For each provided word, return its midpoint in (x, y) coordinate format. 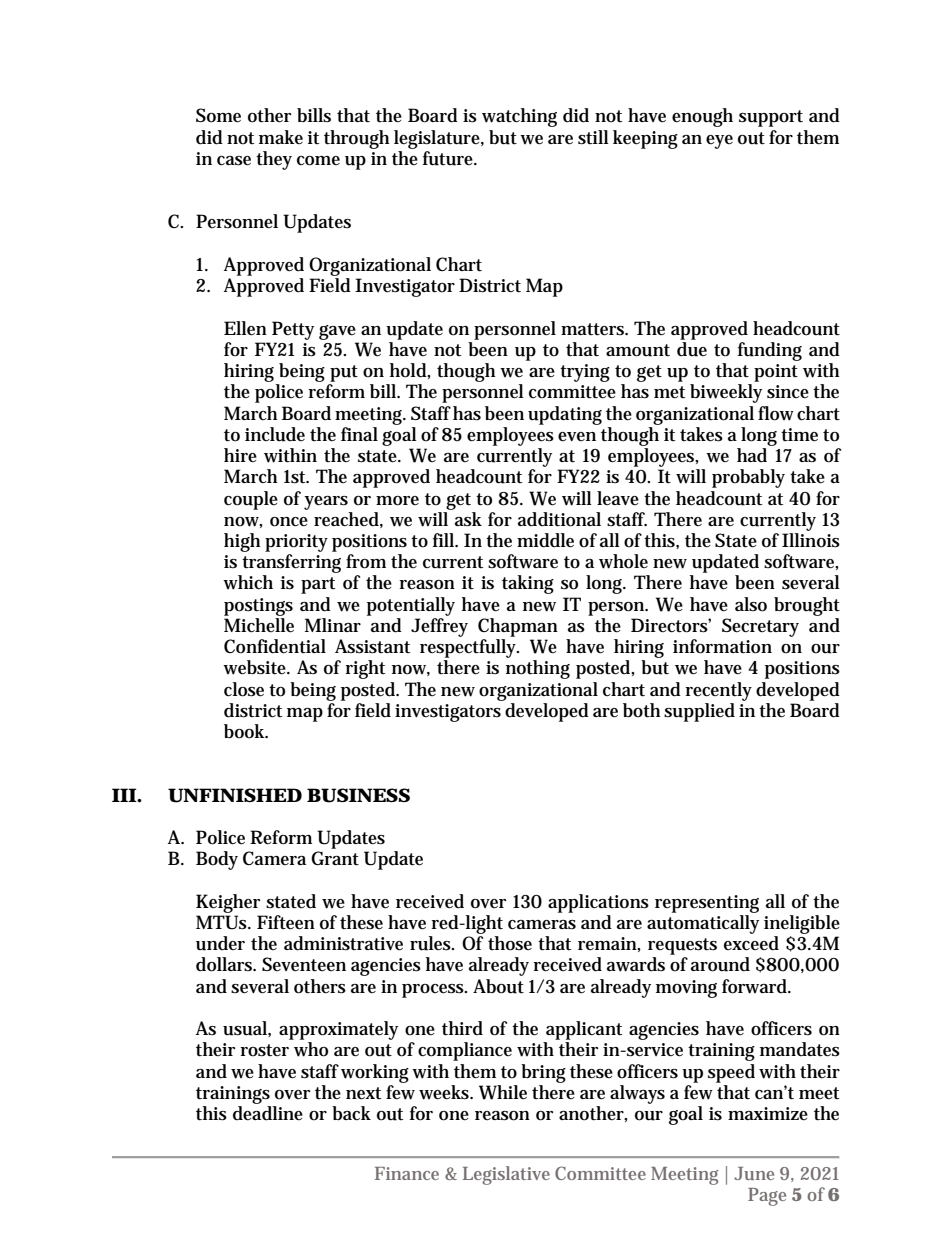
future (450, 158)
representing (707, 904)
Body (217, 860)
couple (251, 500)
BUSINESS (358, 795)
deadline (268, 1113)
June (754, 1173)
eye (719, 142)
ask (467, 518)
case (234, 161)
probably (748, 478)
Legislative (506, 1175)
